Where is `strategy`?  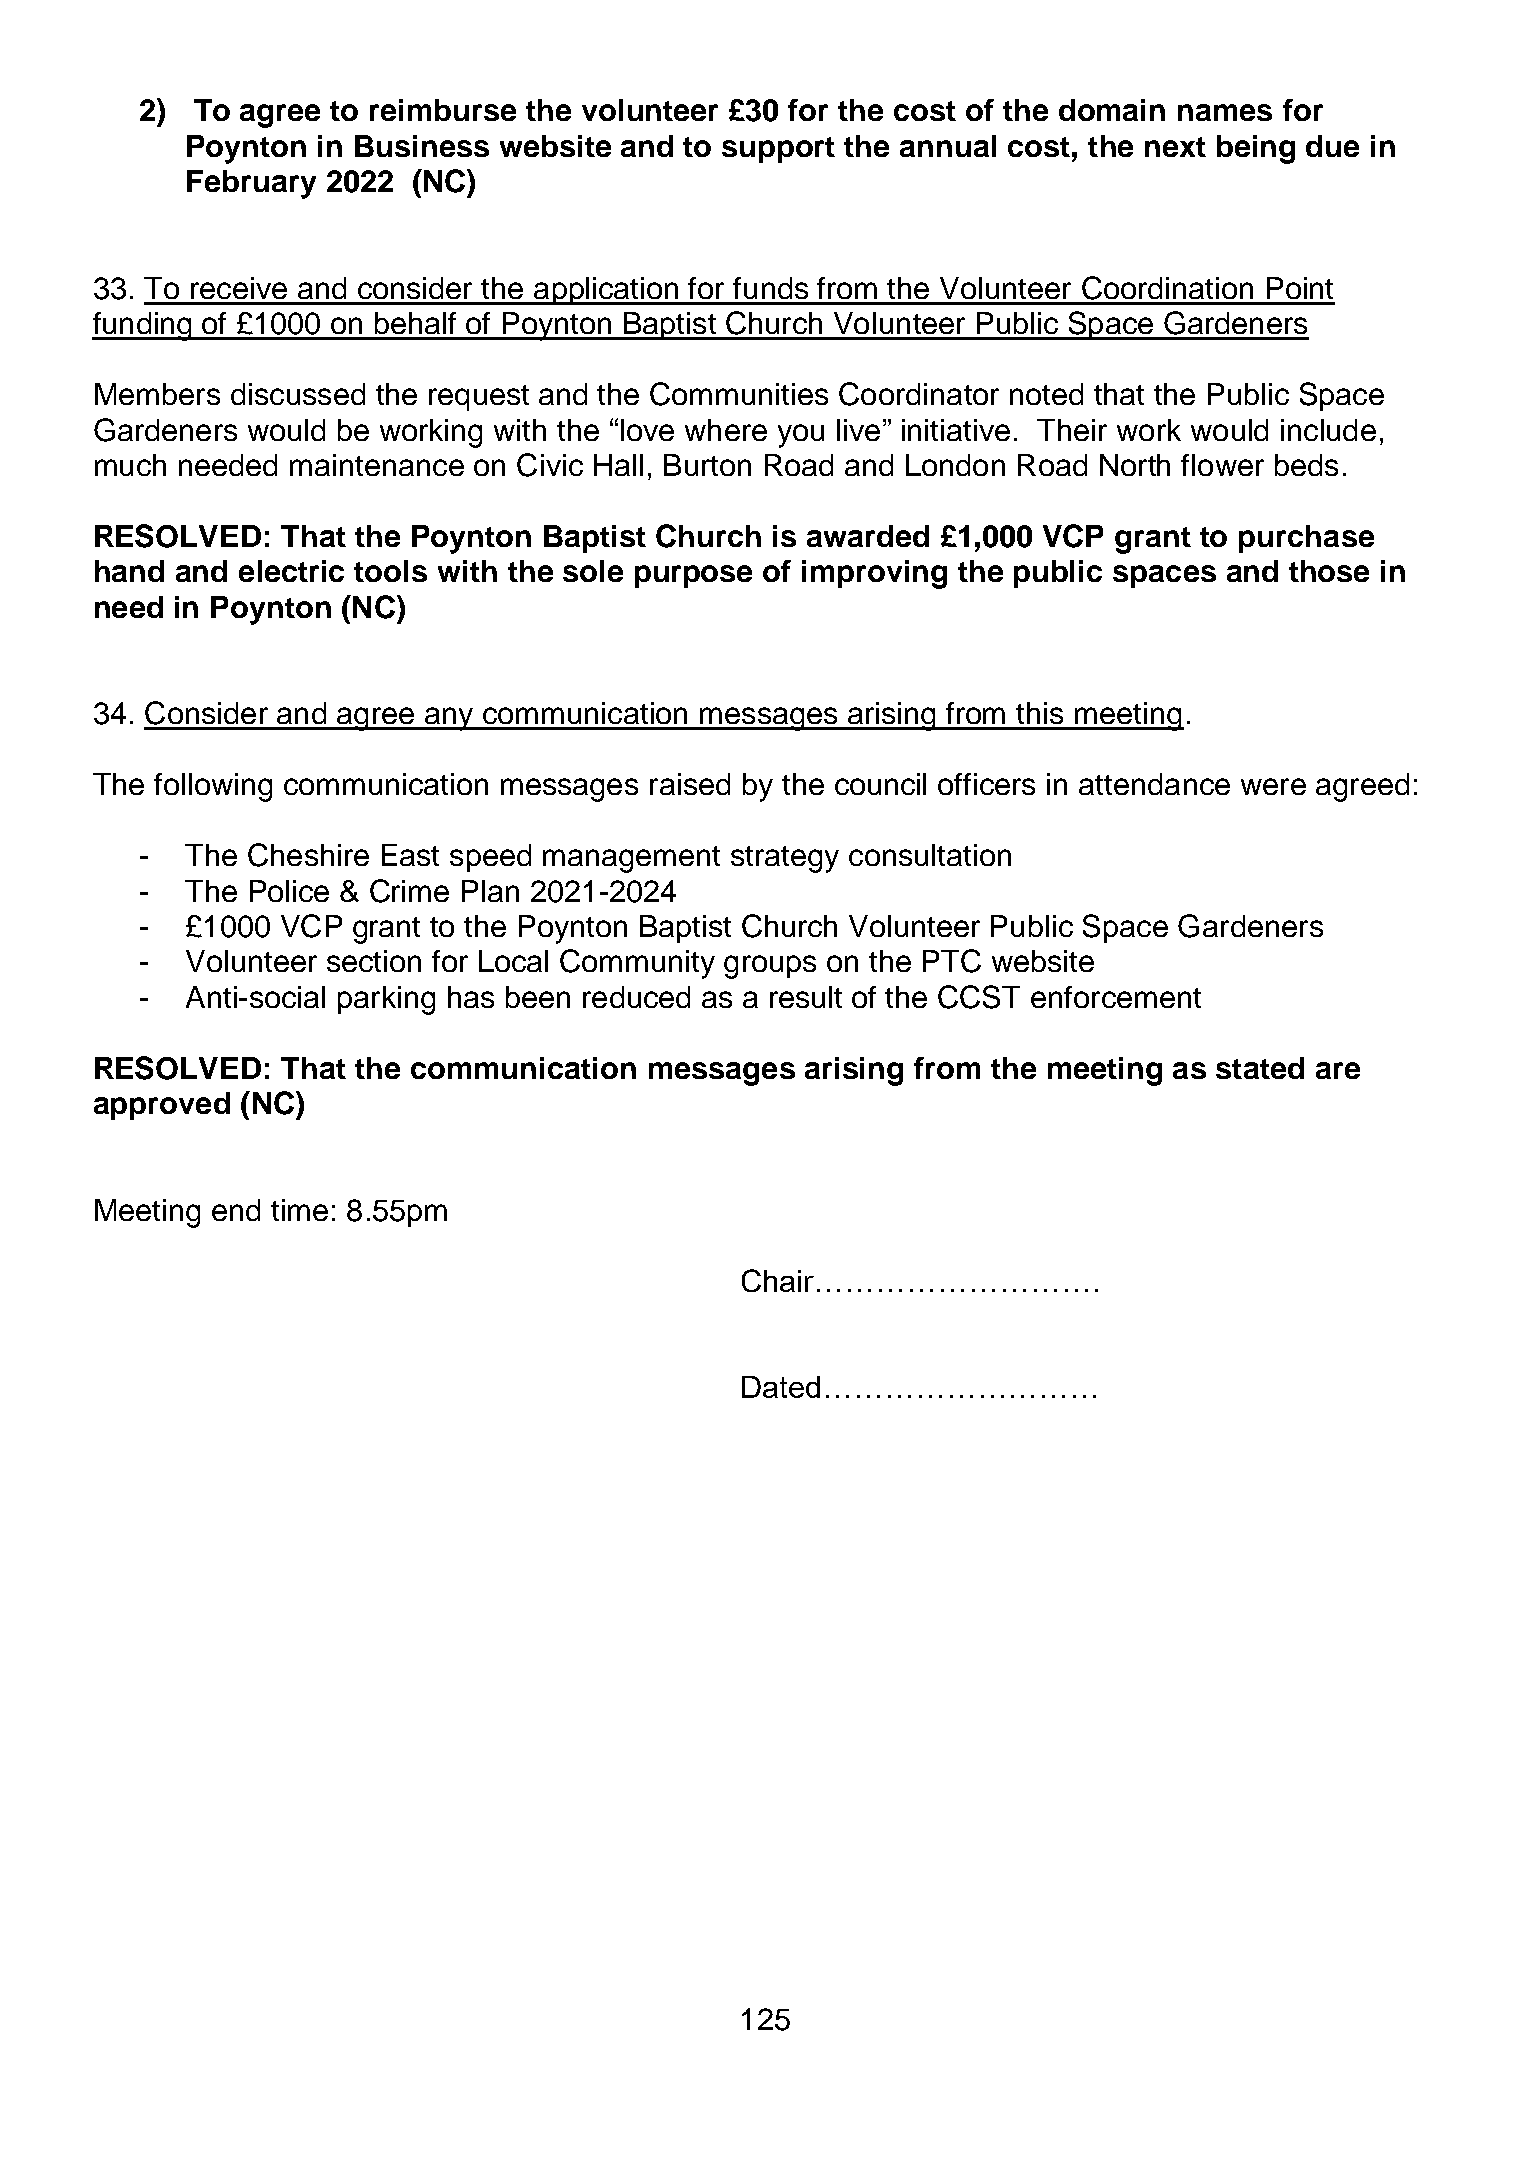 strategy is located at coordinates (785, 859).
